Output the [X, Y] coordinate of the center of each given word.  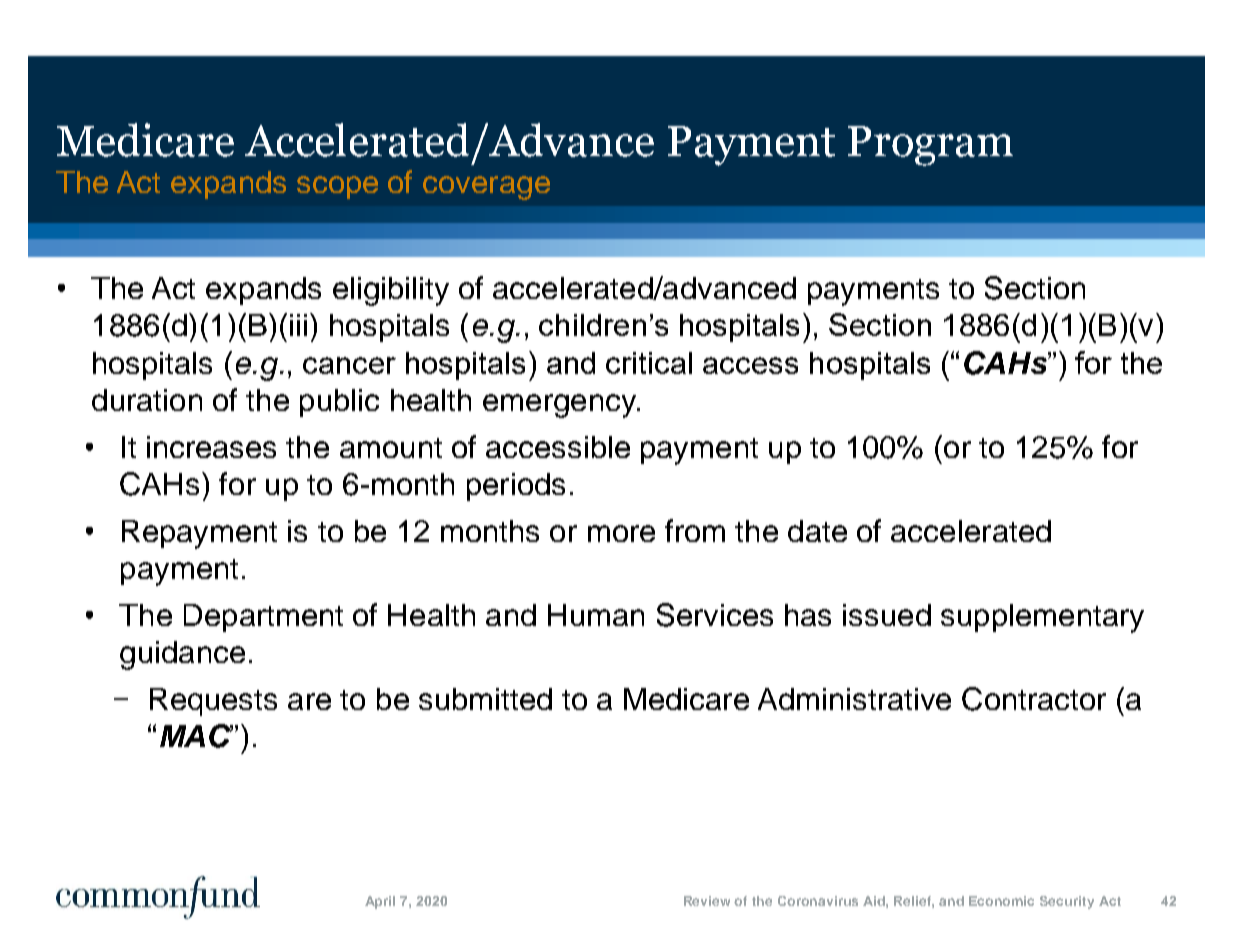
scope [337, 187]
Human [596, 615]
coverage [486, 188]
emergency [560, 406]
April [380, 902]
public [339, 403]
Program [930, 146]
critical [649, 363]
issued [887, 615]
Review [707, 901]
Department [263, 618]
